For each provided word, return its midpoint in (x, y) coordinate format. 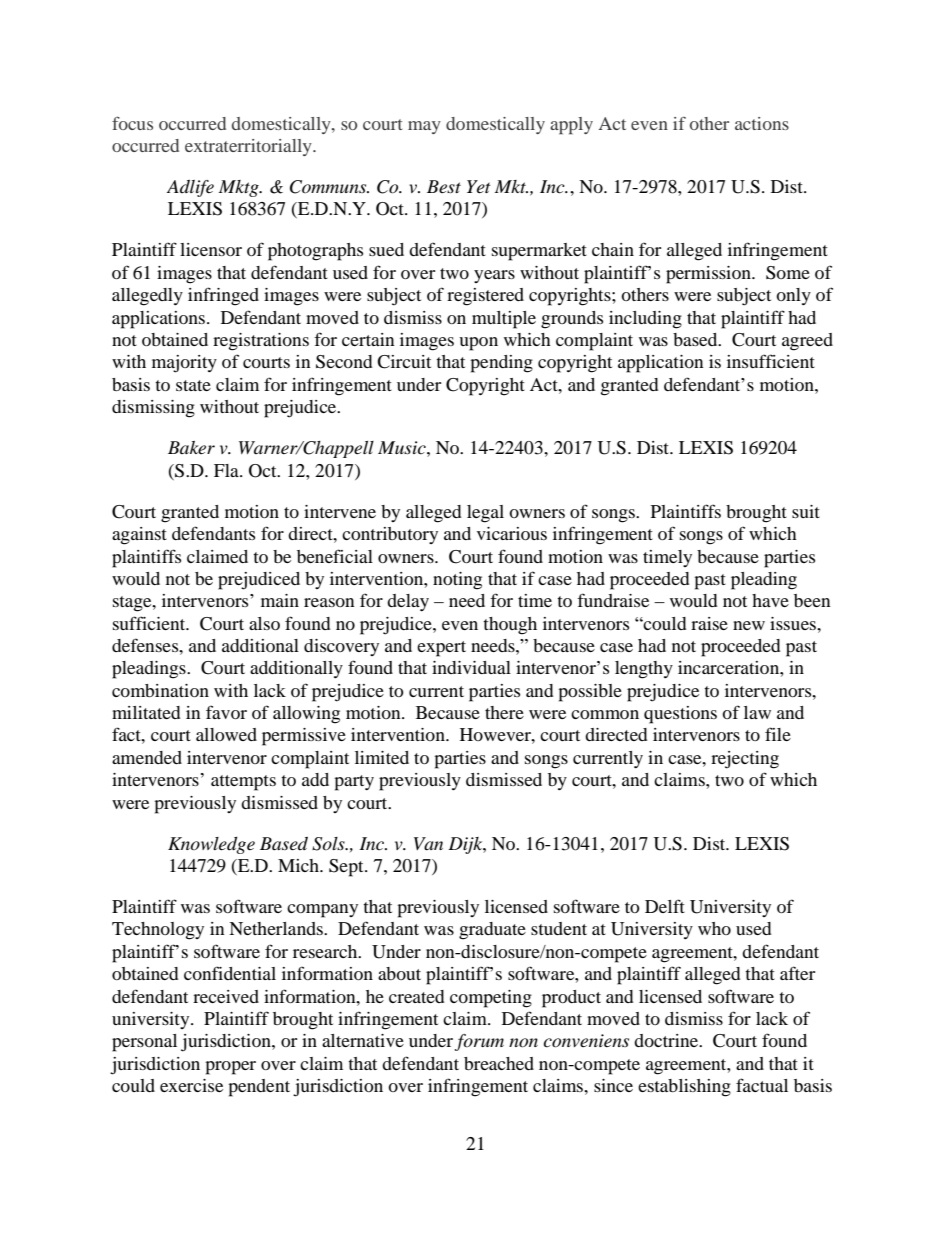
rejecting (745, 760)
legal (485, 514)
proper (230, 1068)
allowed (226, 734)
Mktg (240, 188)
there (504, 712)
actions (762, 123)
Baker (191, 447)
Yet (479, 187)
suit (806, 511)
